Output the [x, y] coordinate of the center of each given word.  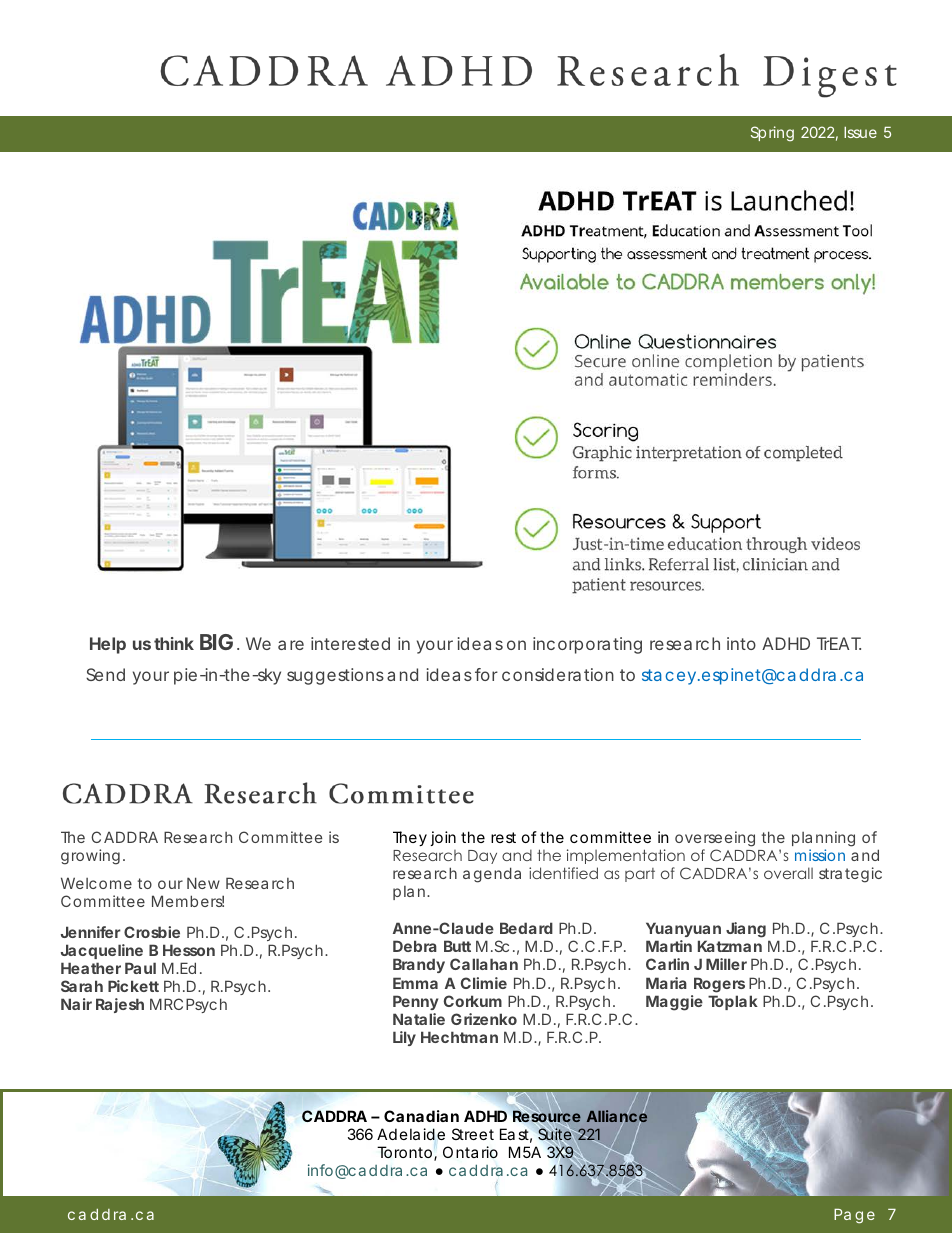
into [741, 643]
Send [105, 674]
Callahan [484, 964]
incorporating [587, 645]
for [486, 674]
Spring [772, 134]
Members [188, 901]
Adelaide [411, 1134]
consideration [558, 674]
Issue [860, 132]
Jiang [746, 930]
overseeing [715, 840]
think [174, 643]
